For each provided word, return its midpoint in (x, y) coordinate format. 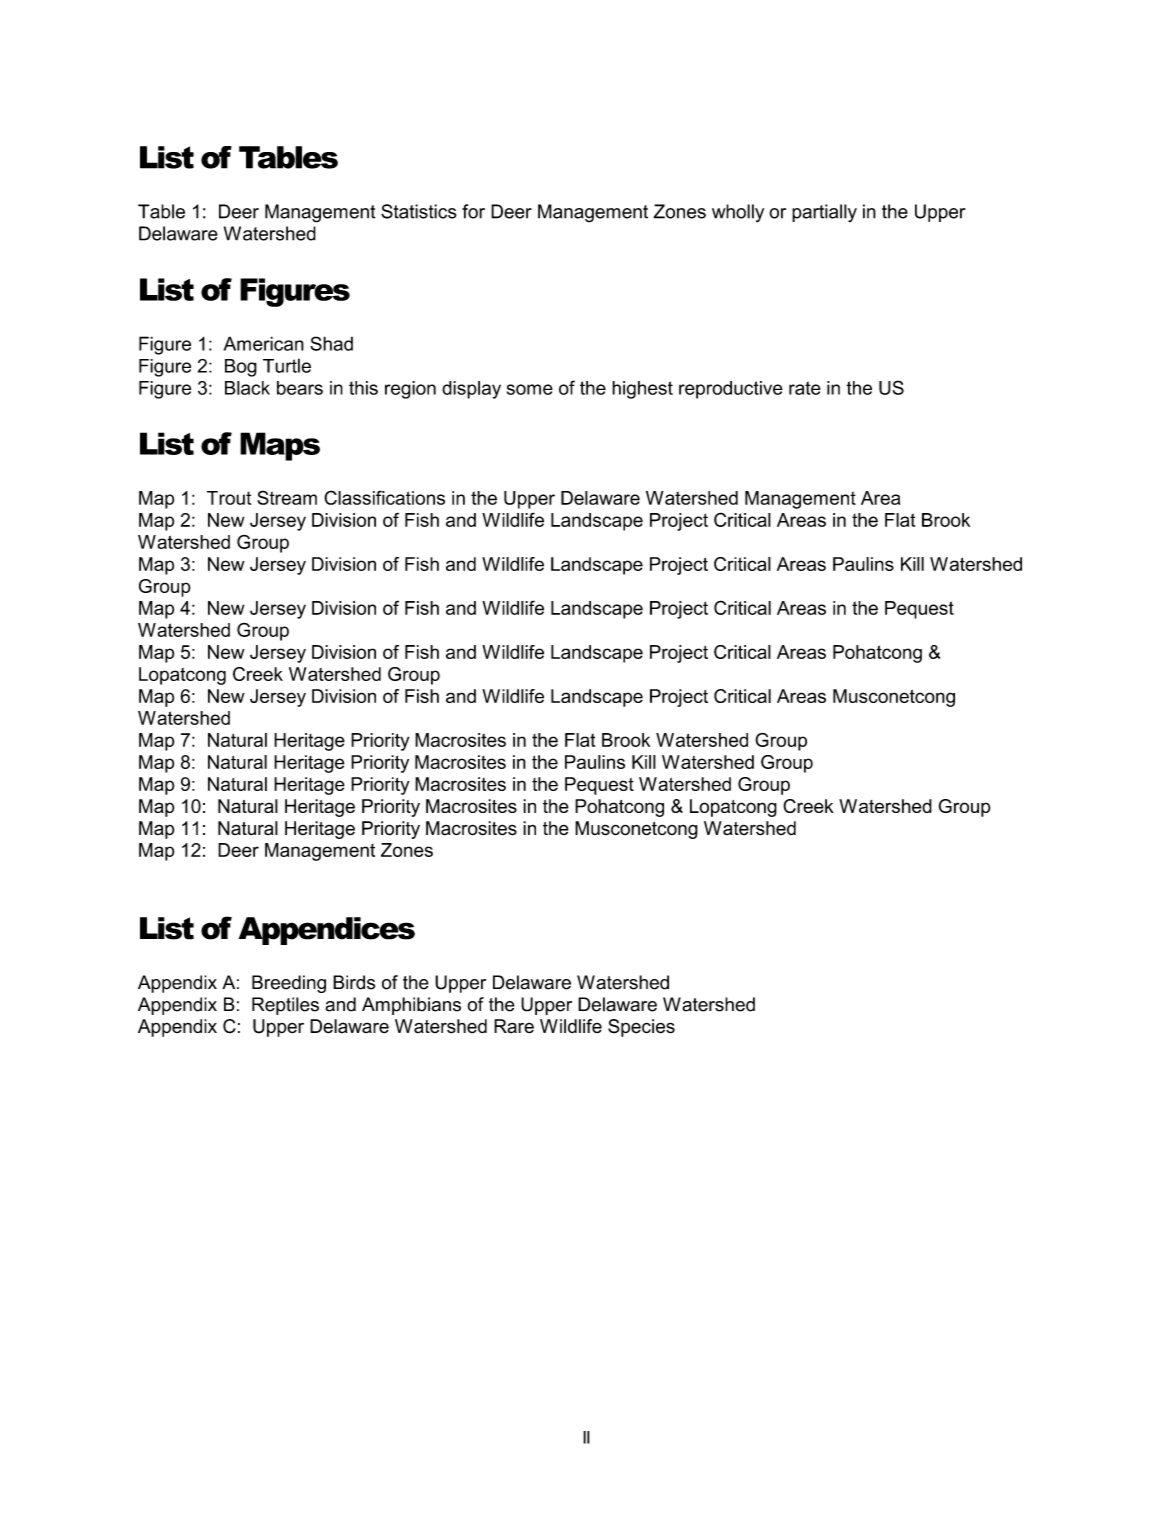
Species (641, 1028)
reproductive (731, 390)
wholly (738, 213)
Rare (514, 1026)
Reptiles (285, 1006)
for (473, 211)
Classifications (384, 497)
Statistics (419, 211)
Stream (287, 497)
